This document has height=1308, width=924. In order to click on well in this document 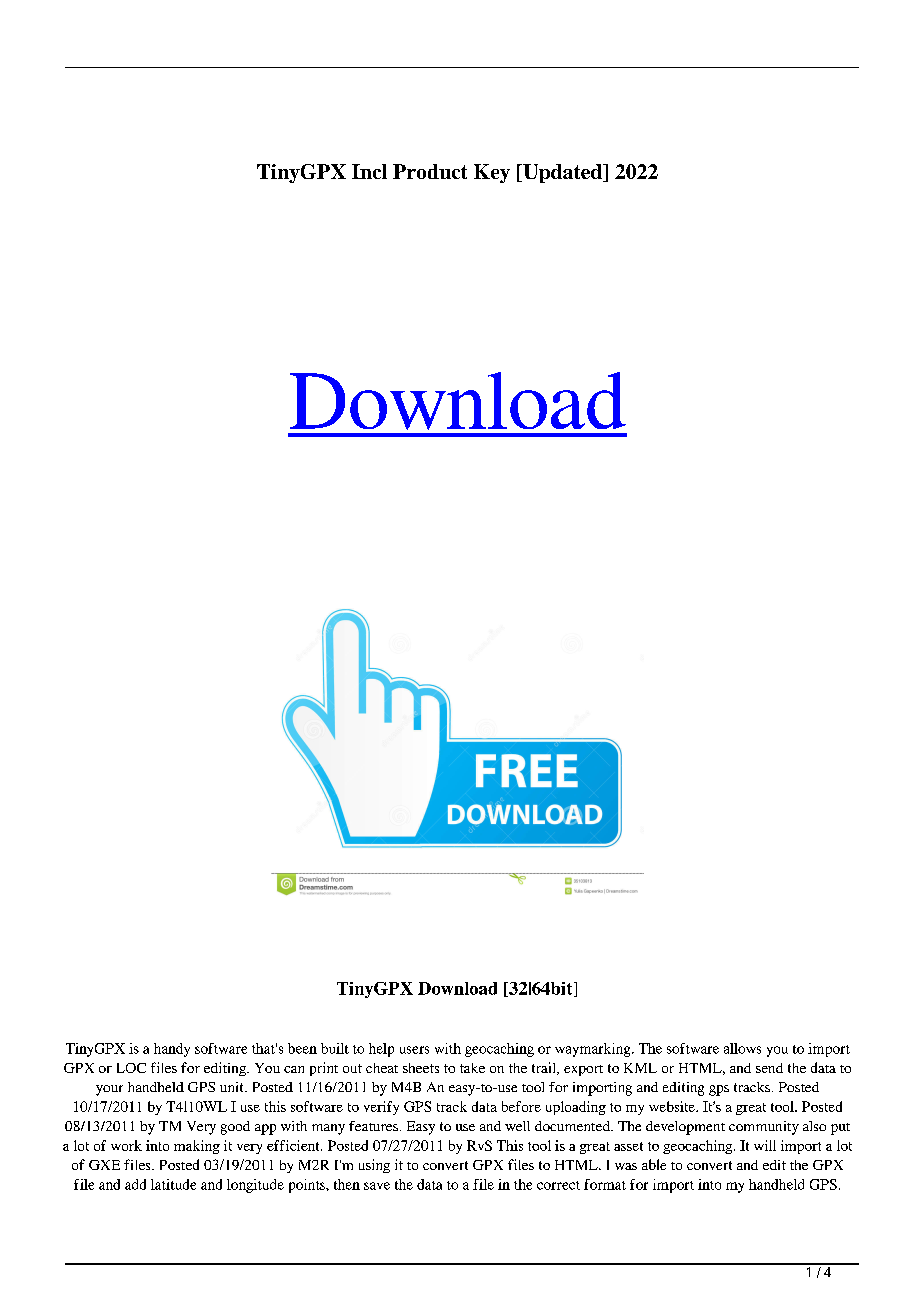, I will do `click(517, 1126)`.
